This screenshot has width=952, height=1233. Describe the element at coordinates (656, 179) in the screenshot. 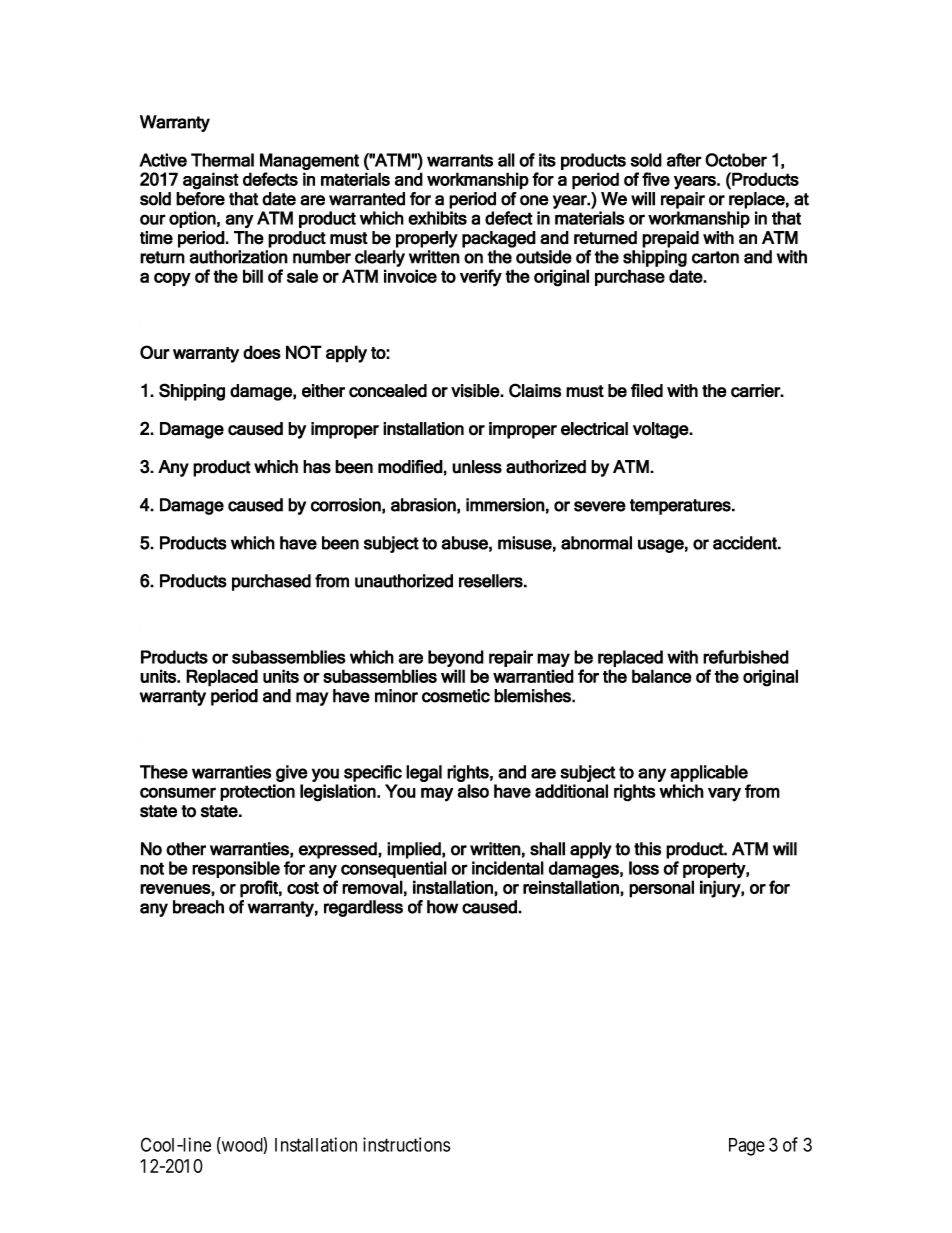

I see `five` at that location.
